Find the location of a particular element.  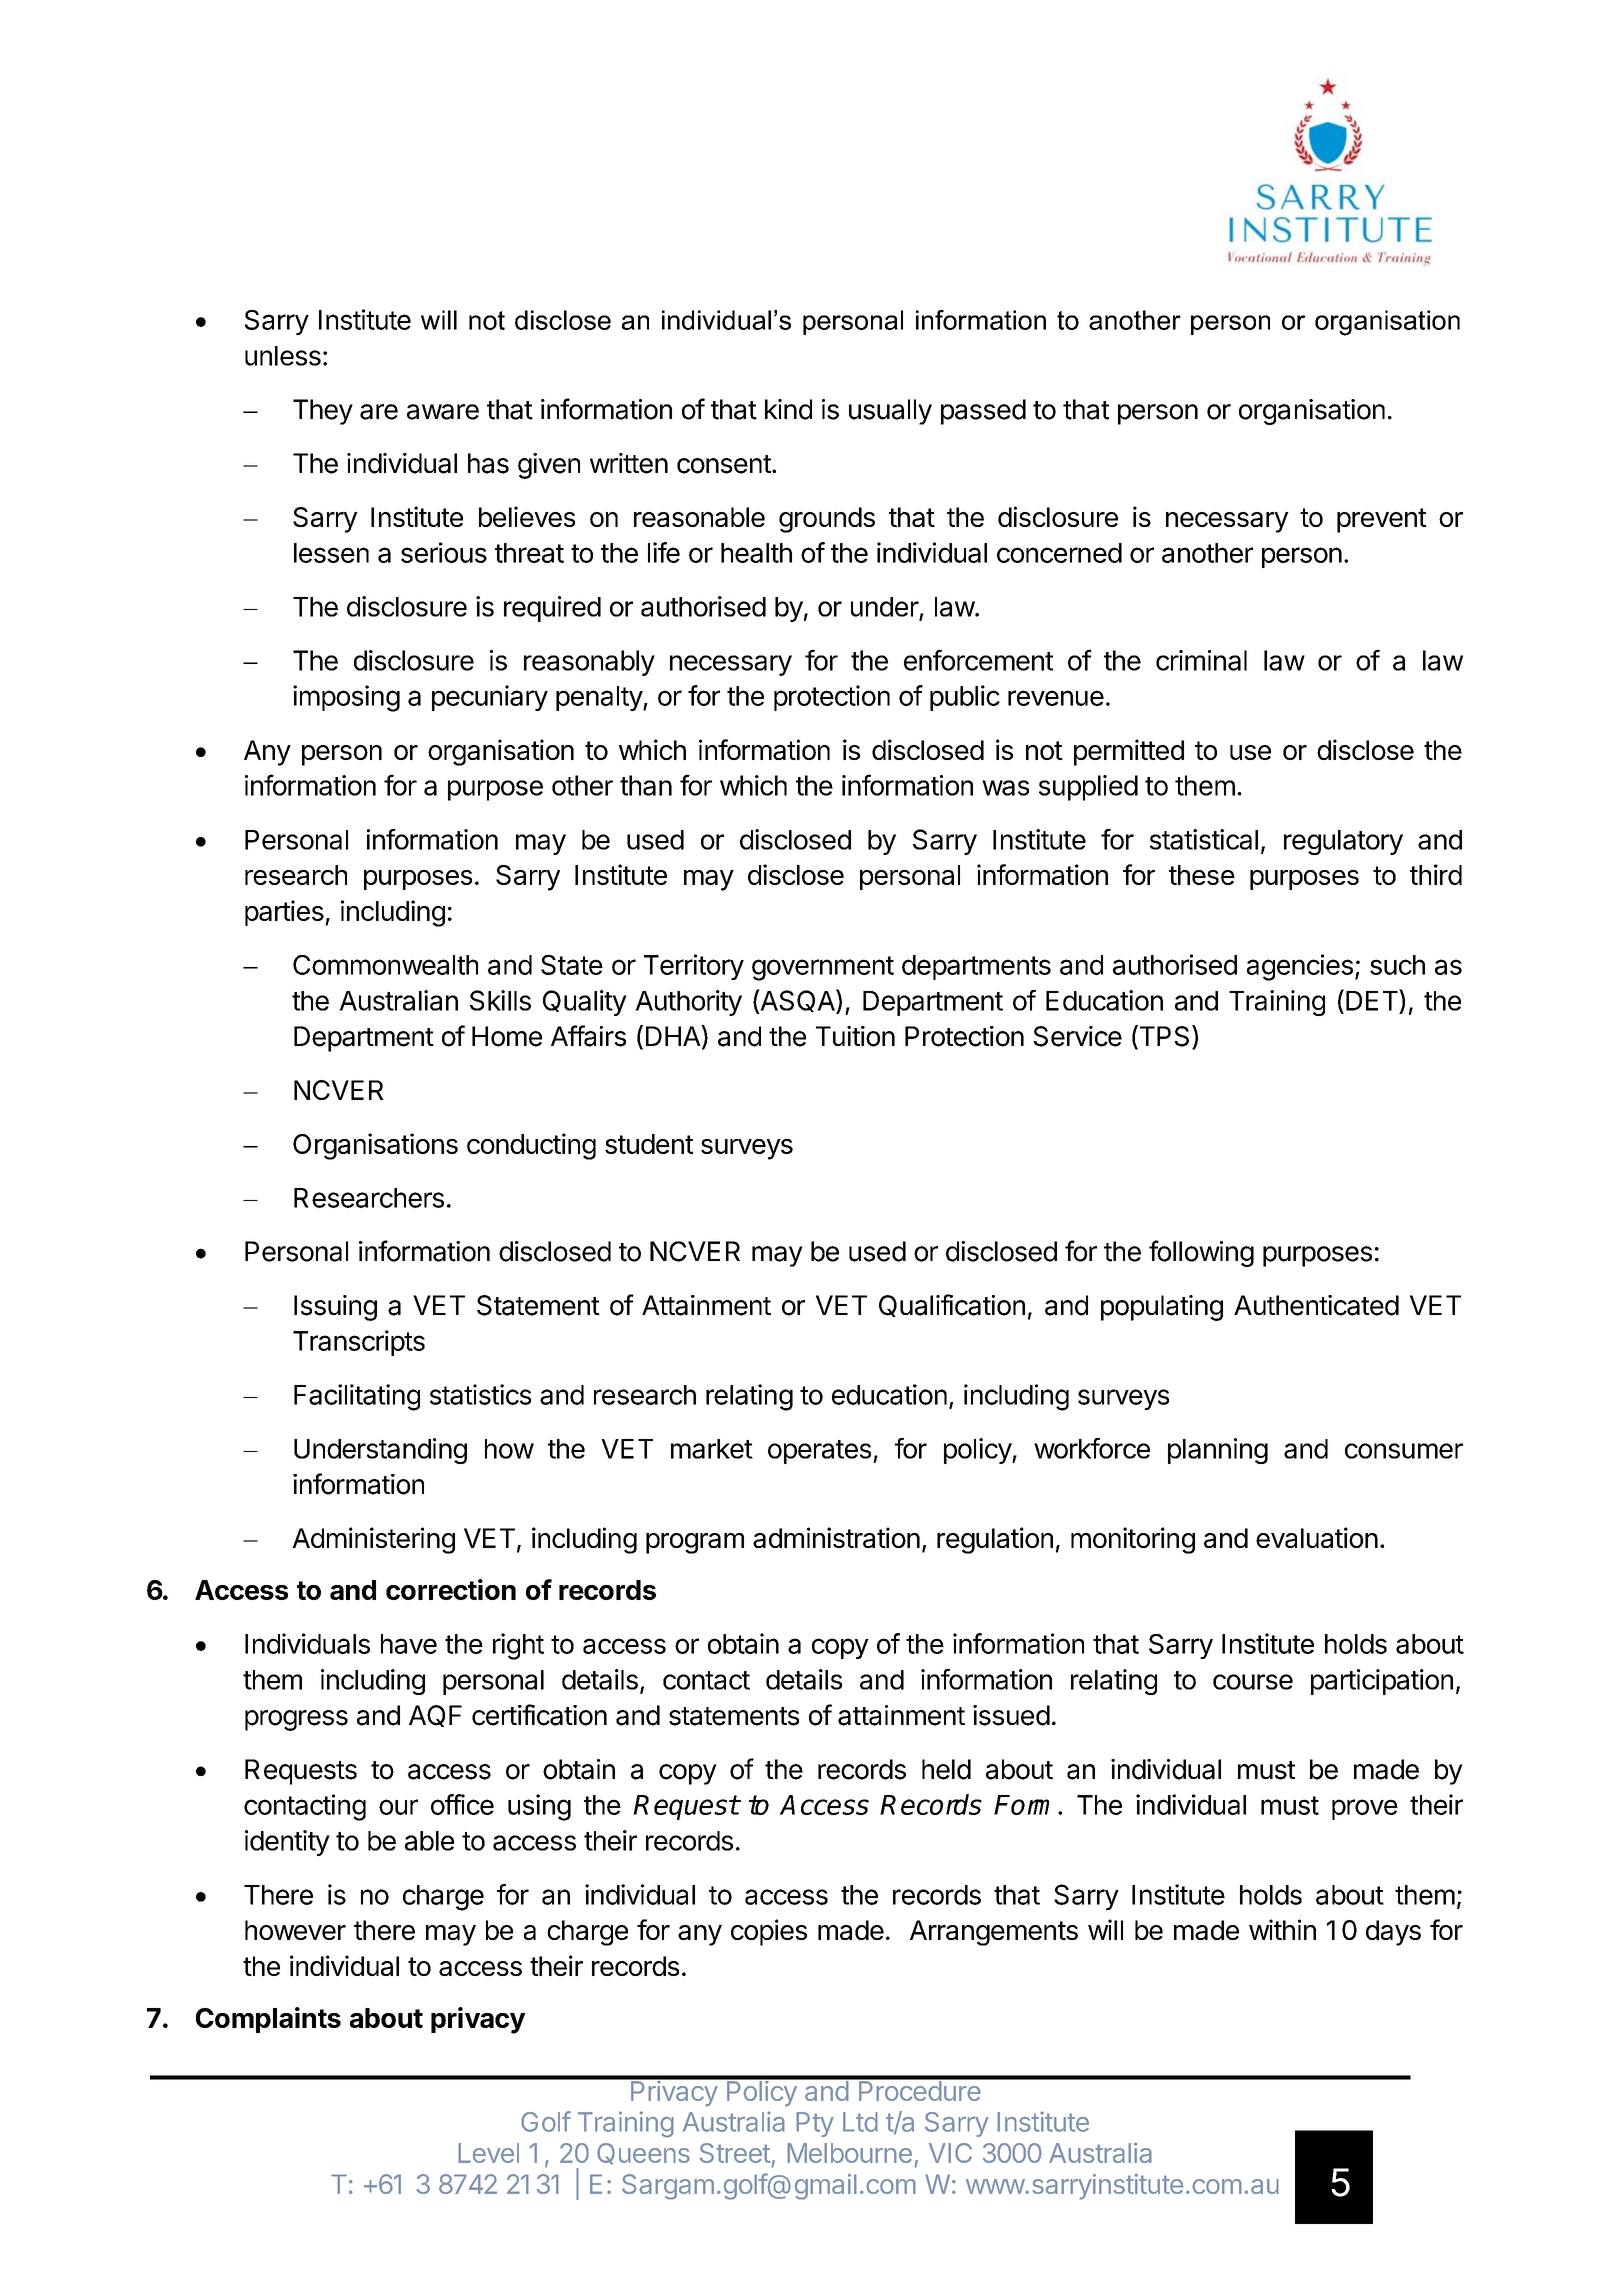

aware is located at coordinates (443, 412).
